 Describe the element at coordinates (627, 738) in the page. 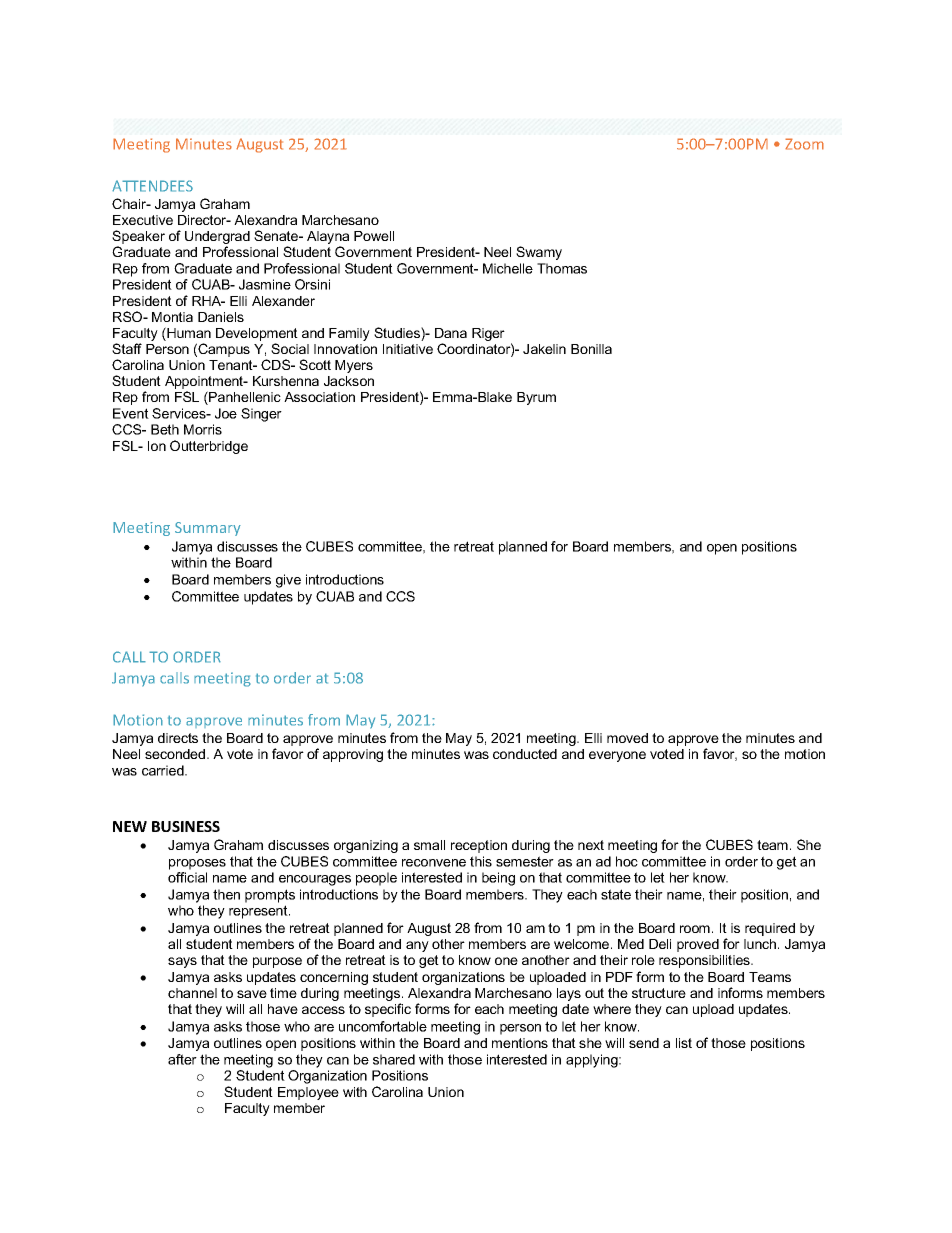

I see `moved` at that location.
